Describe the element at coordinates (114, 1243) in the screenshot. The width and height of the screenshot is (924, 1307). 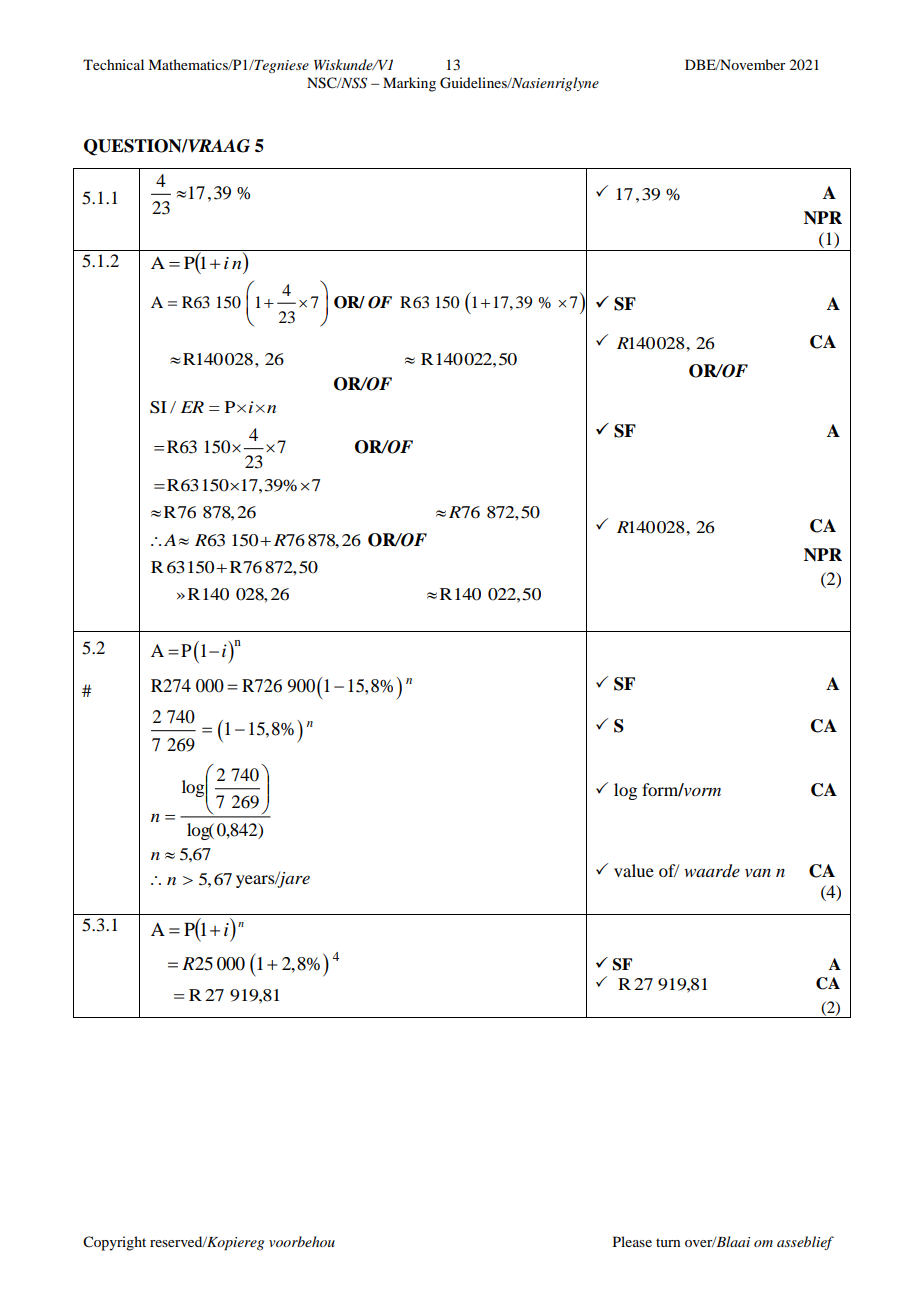
I see `Copyright` at that location.
